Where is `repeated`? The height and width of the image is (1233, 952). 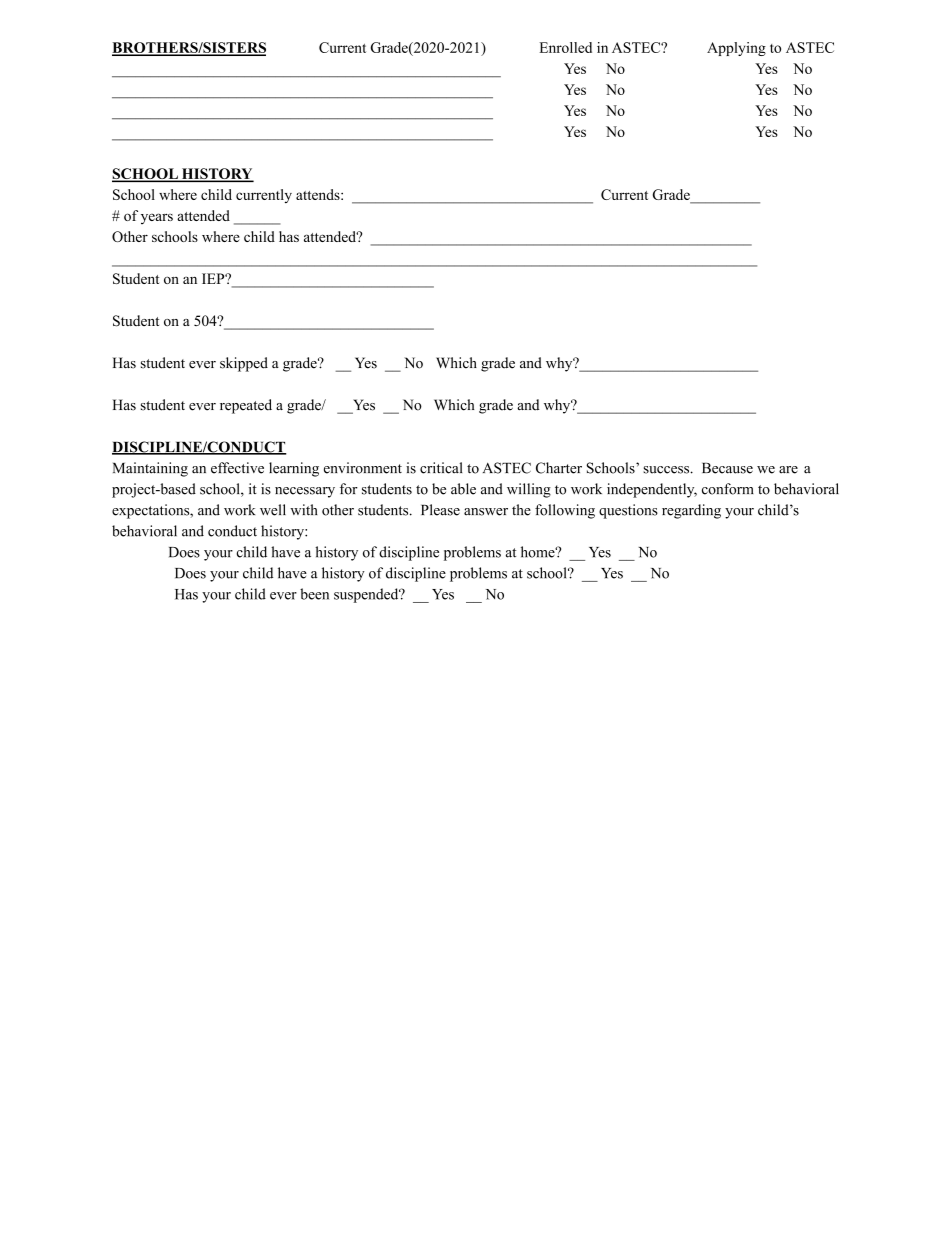 repeated is located at coordinates (246, 406).
